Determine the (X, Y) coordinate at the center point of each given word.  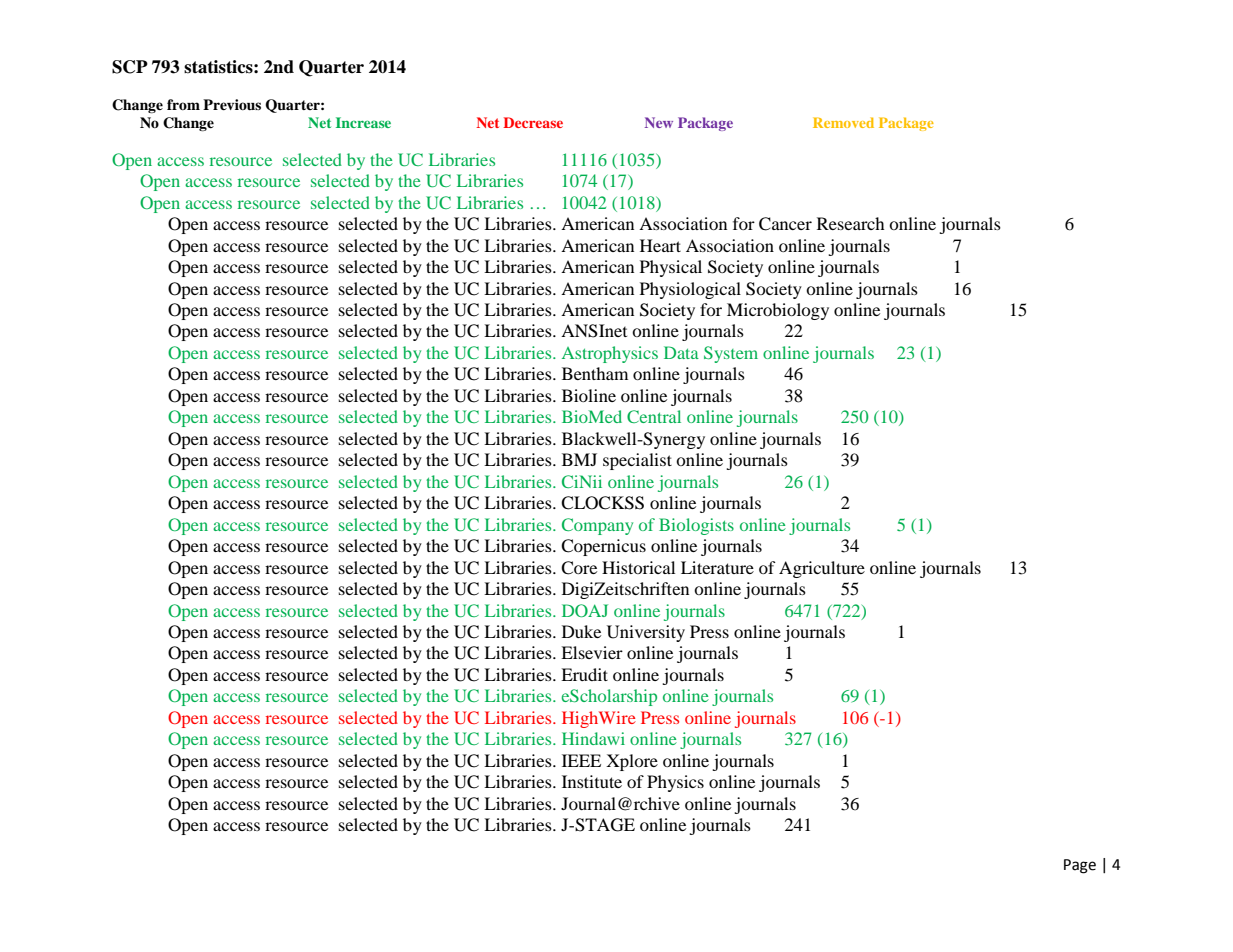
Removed (843, 122)
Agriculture (822, 569)
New (659, 122)
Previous (232, 104)
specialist (637, 461)
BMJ (579, 459)
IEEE (581, 760)
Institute (592, 781)
